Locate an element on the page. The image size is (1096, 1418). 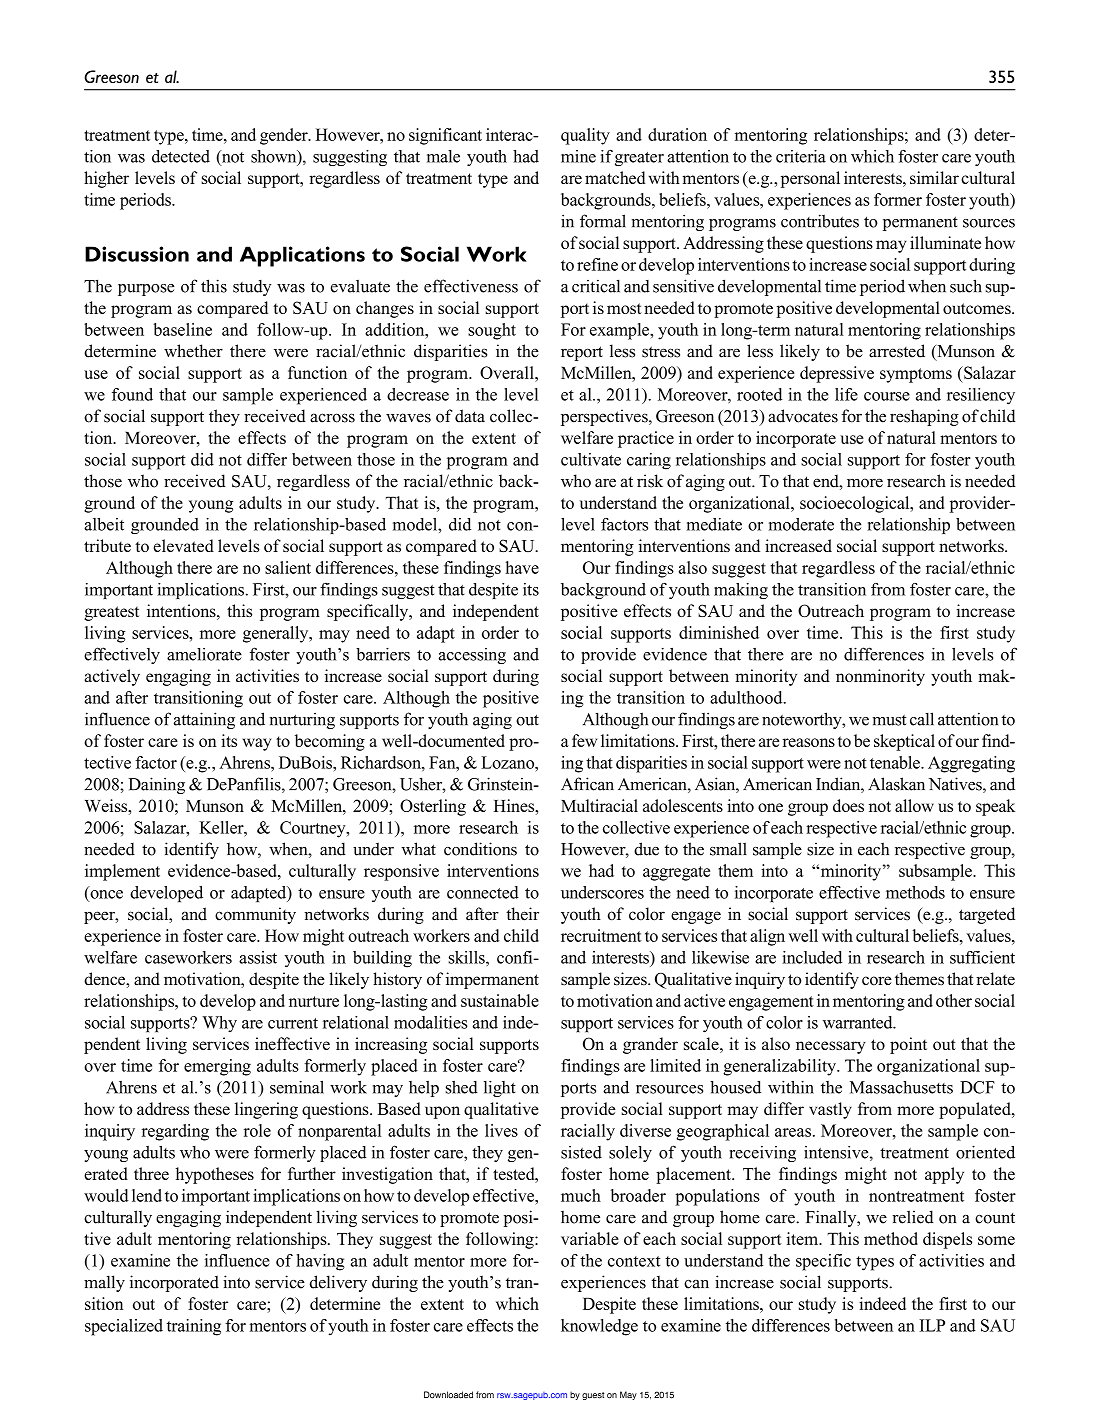
tenable is located at coordinates (896, 762).
